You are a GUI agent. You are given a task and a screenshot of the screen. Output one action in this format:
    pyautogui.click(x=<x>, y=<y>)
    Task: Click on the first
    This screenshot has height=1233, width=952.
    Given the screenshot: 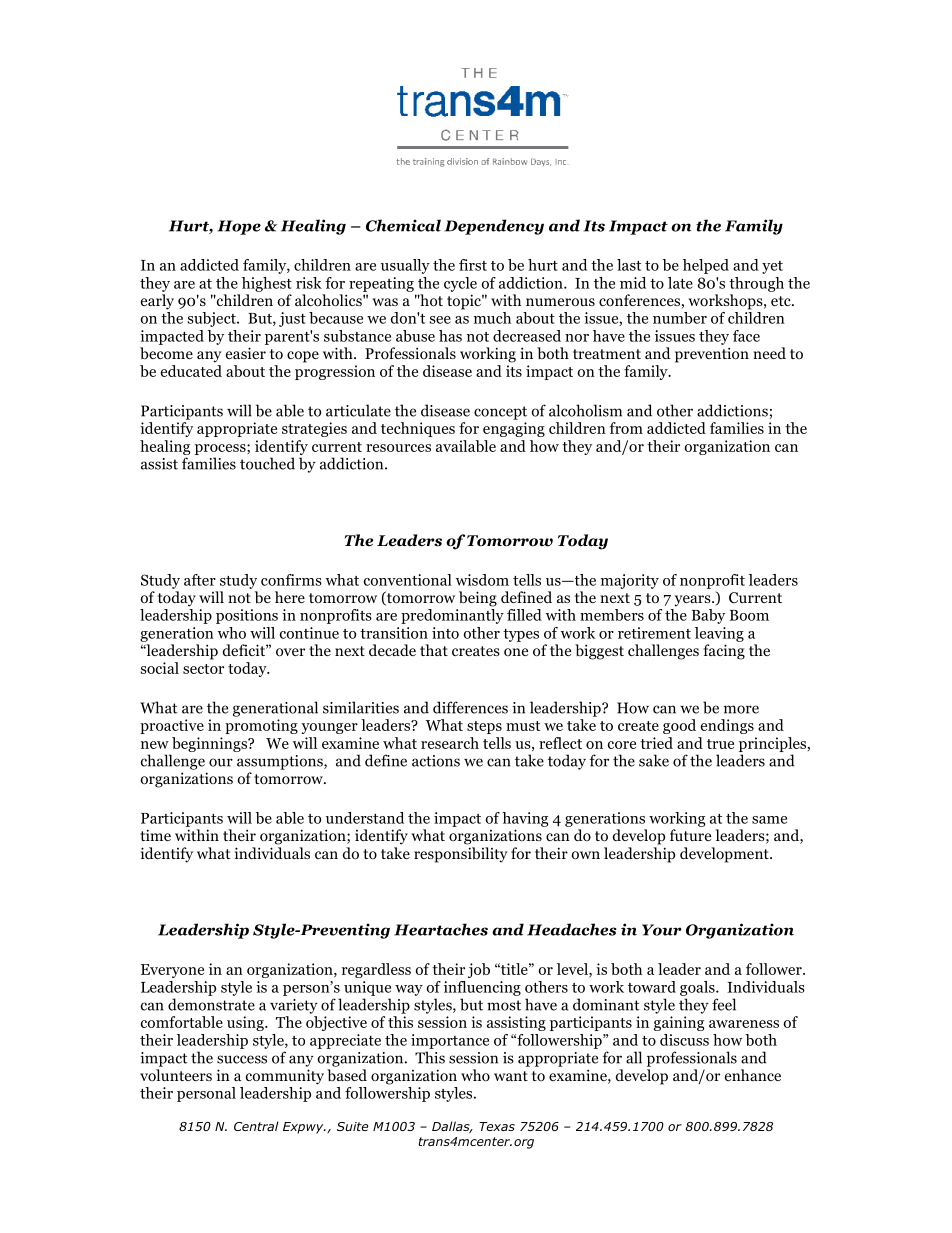 What is the action you would take?
    pyautogui.click(x=473, y=265)
